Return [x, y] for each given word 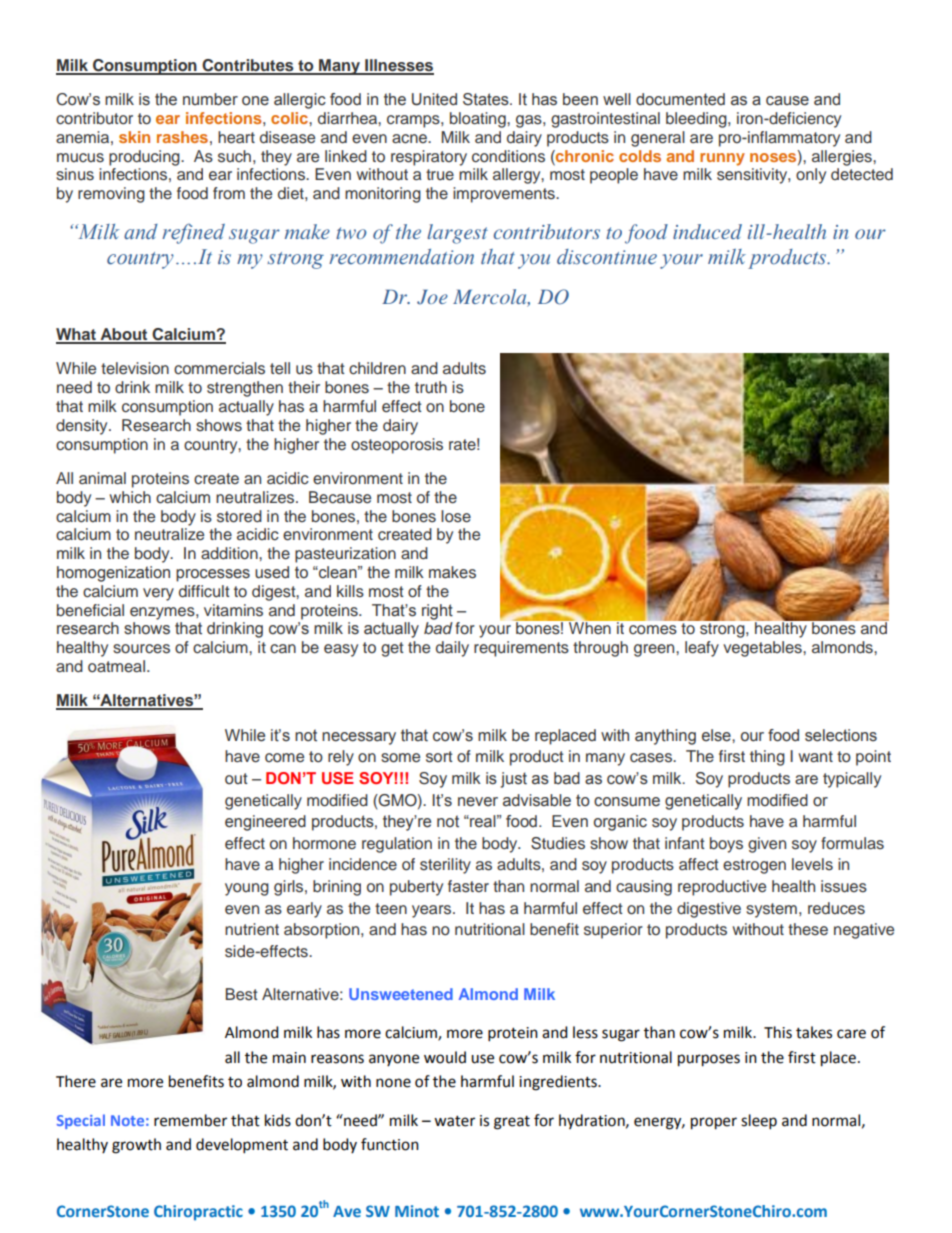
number [210, 99]
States [487, 99]
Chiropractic [198, 1213]
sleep [759, 1122]
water [454, 1121]
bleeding [697, 120]
